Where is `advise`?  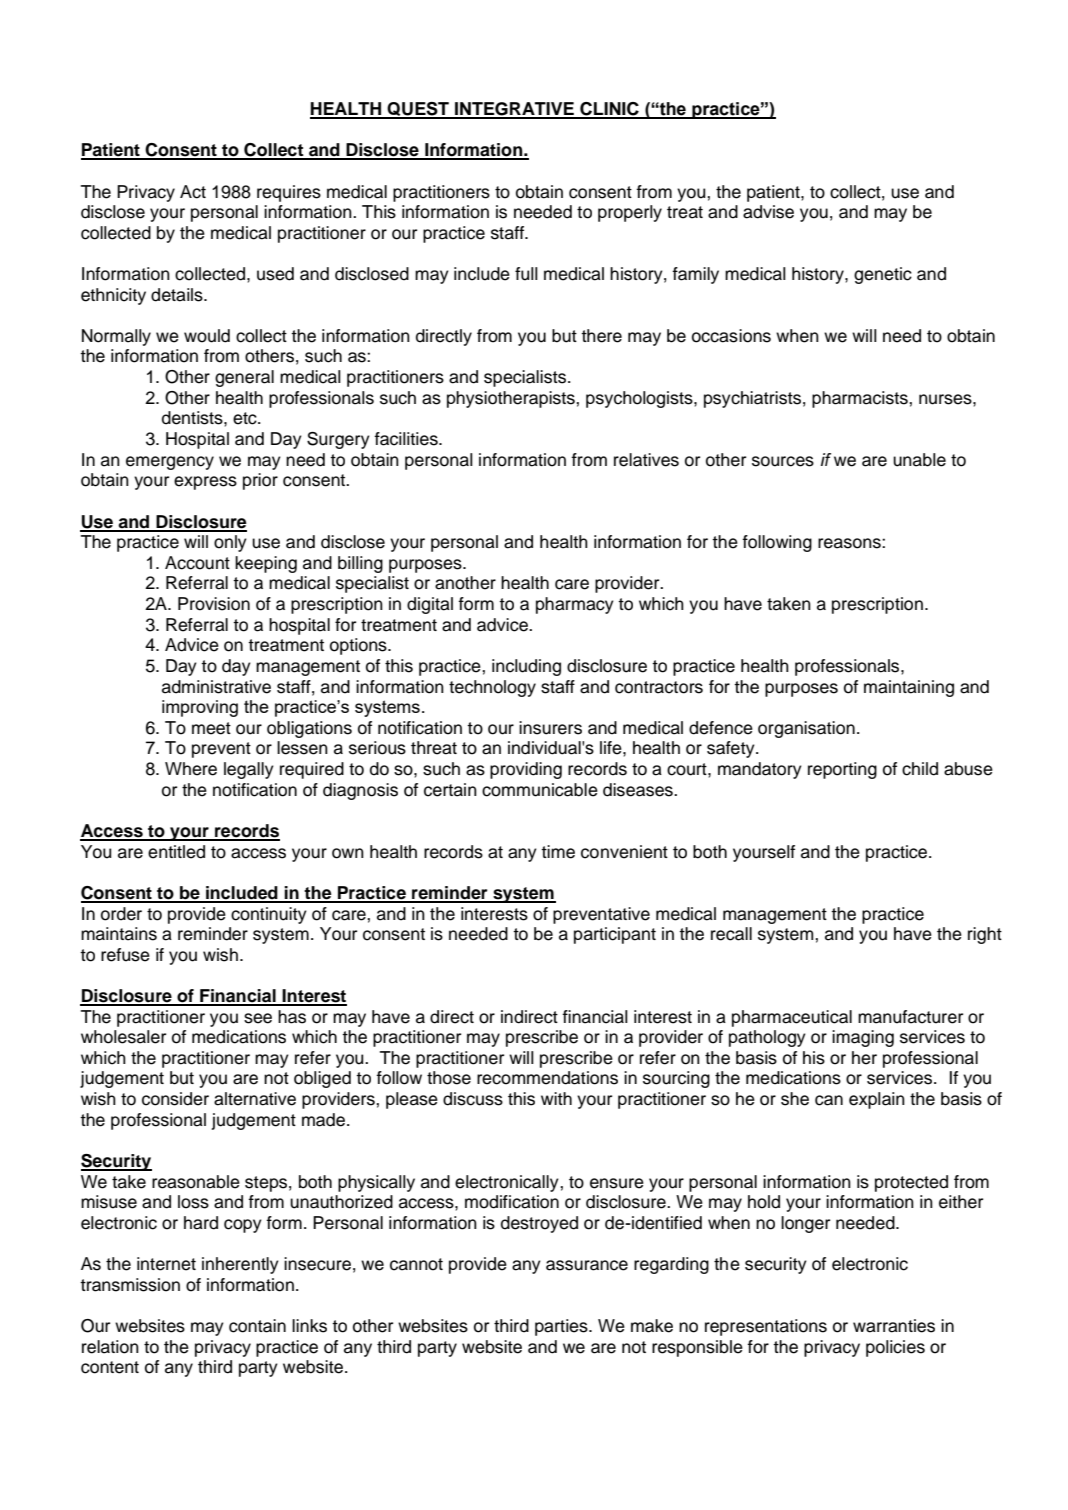 advise is located at coordinates (768, 212).
